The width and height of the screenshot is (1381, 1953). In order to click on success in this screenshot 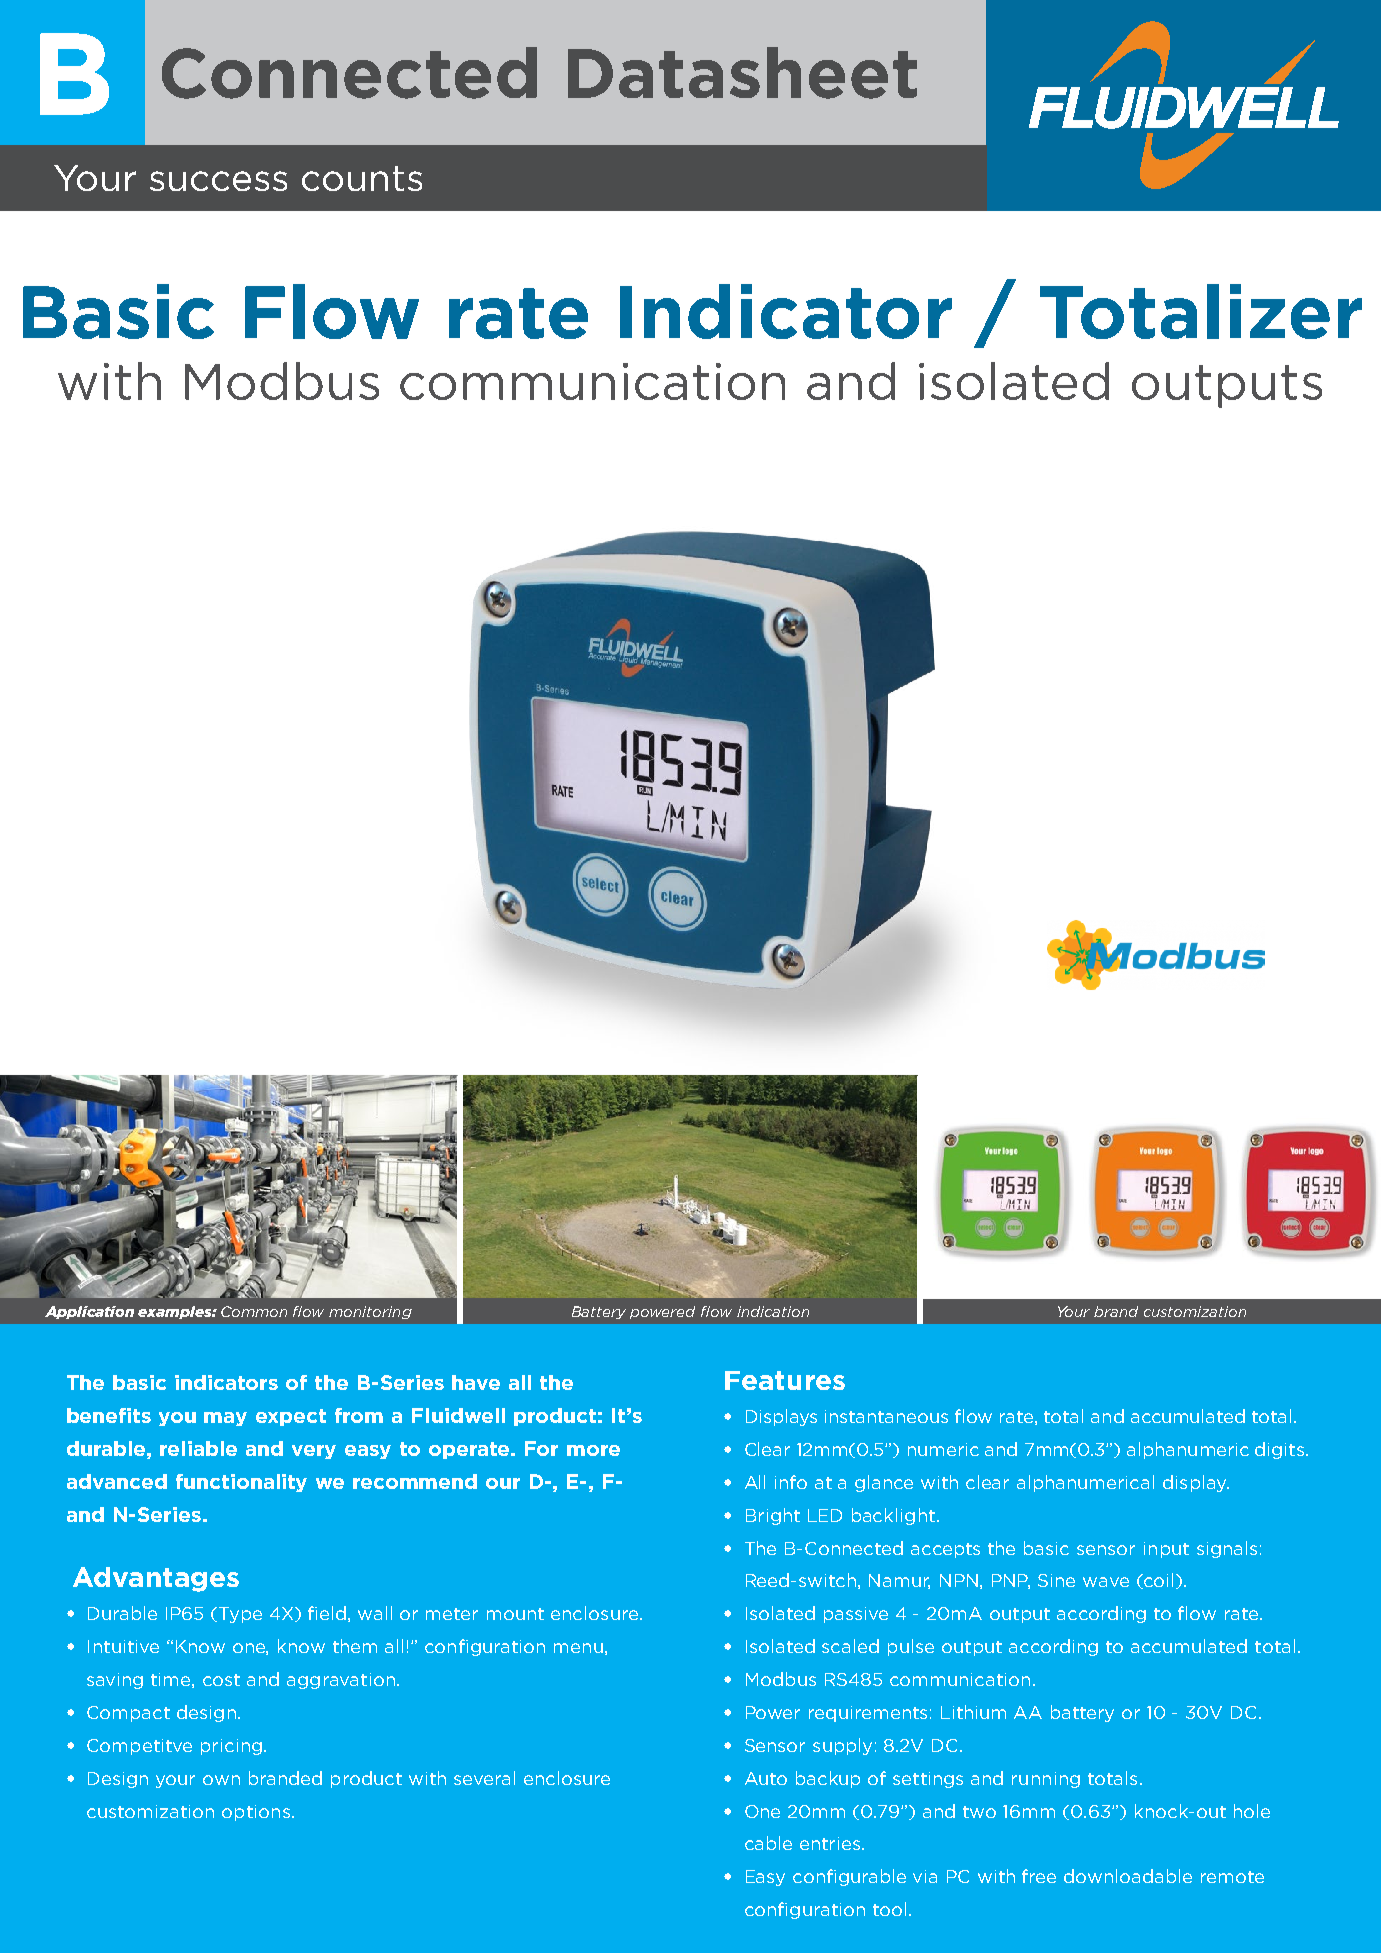, I will do `click(218, 181)`.
